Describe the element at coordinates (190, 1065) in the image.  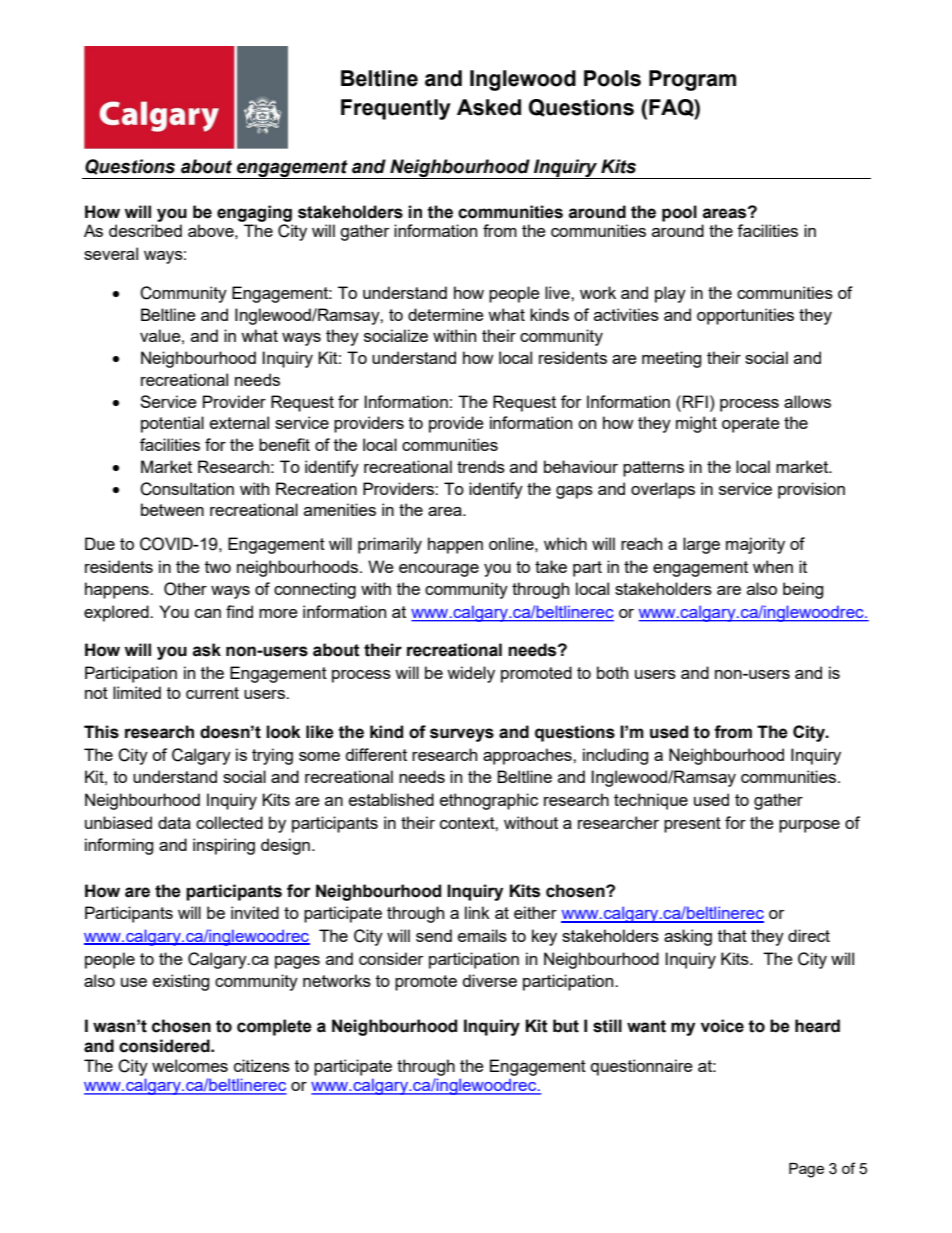
I see `welcomes` at that location.
